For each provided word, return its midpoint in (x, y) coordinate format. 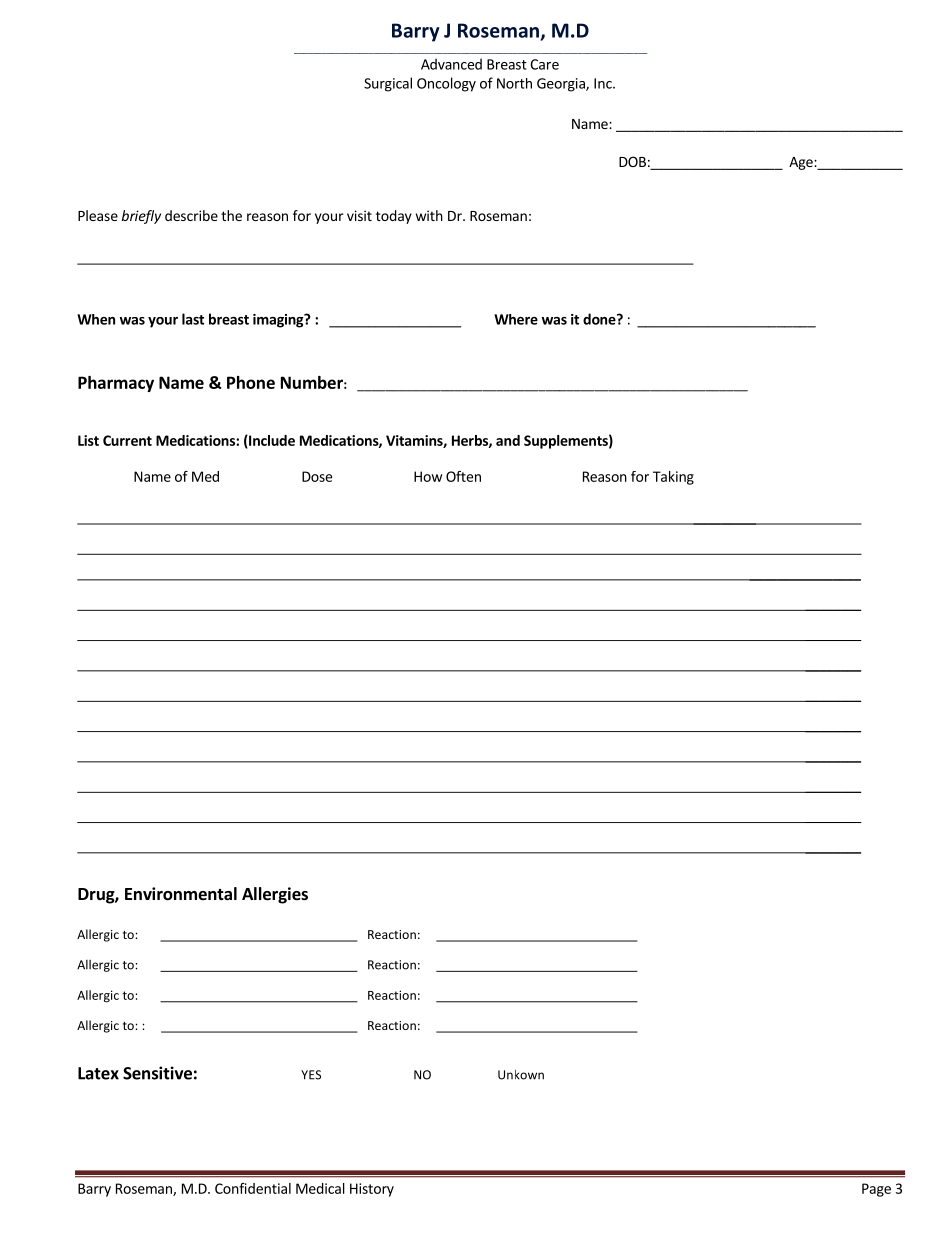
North (514, 83)
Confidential (253, 1188)
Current (127, 440)
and (508, 440)
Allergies (275, 895)
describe (191, 215)
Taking (673, 478)
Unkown (521, 1075)
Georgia (562, 85)
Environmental (181, 894)
